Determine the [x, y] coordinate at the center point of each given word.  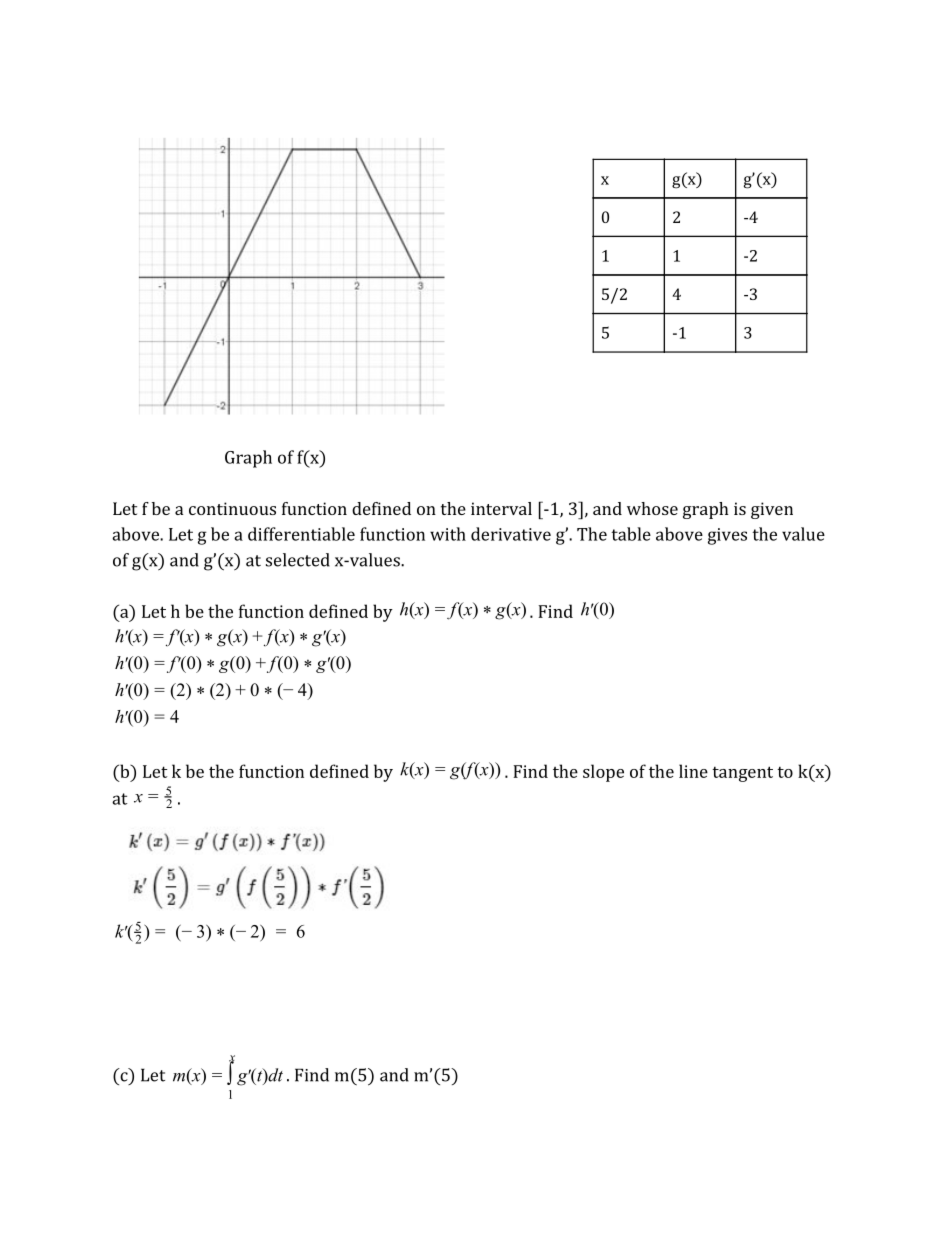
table [631, 534]
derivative [511, 534]
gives [727, 536]
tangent [742, 774]
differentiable [301, 534]
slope [603, 773]
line [693, 771]
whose [652, 508]
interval [501, 508]
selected [298, 560]
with [448, 534]
